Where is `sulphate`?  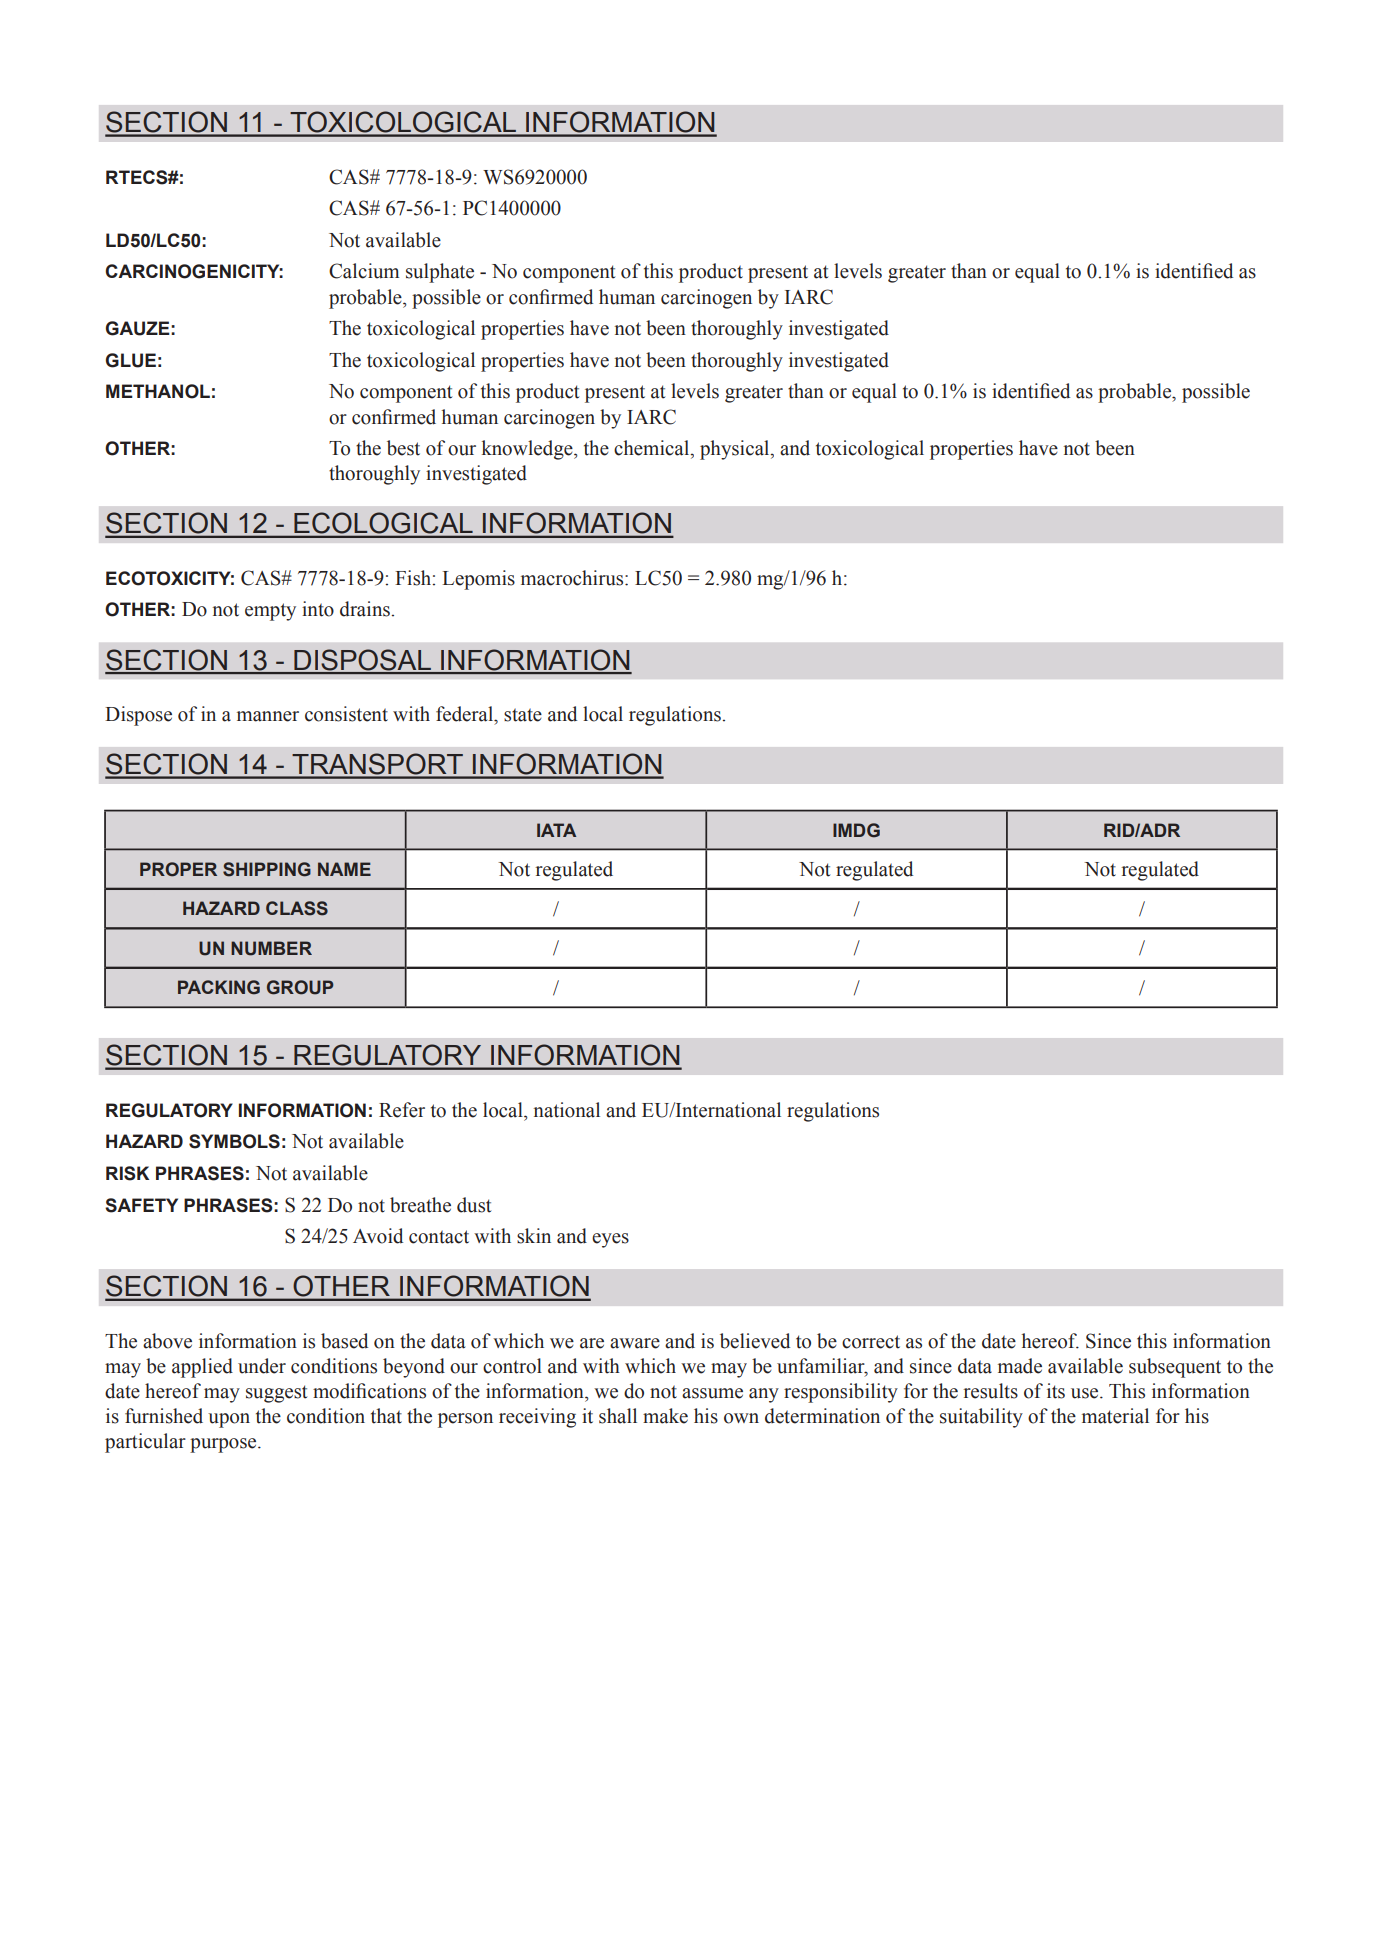
sulphate is located at coordinates (440, 273).
